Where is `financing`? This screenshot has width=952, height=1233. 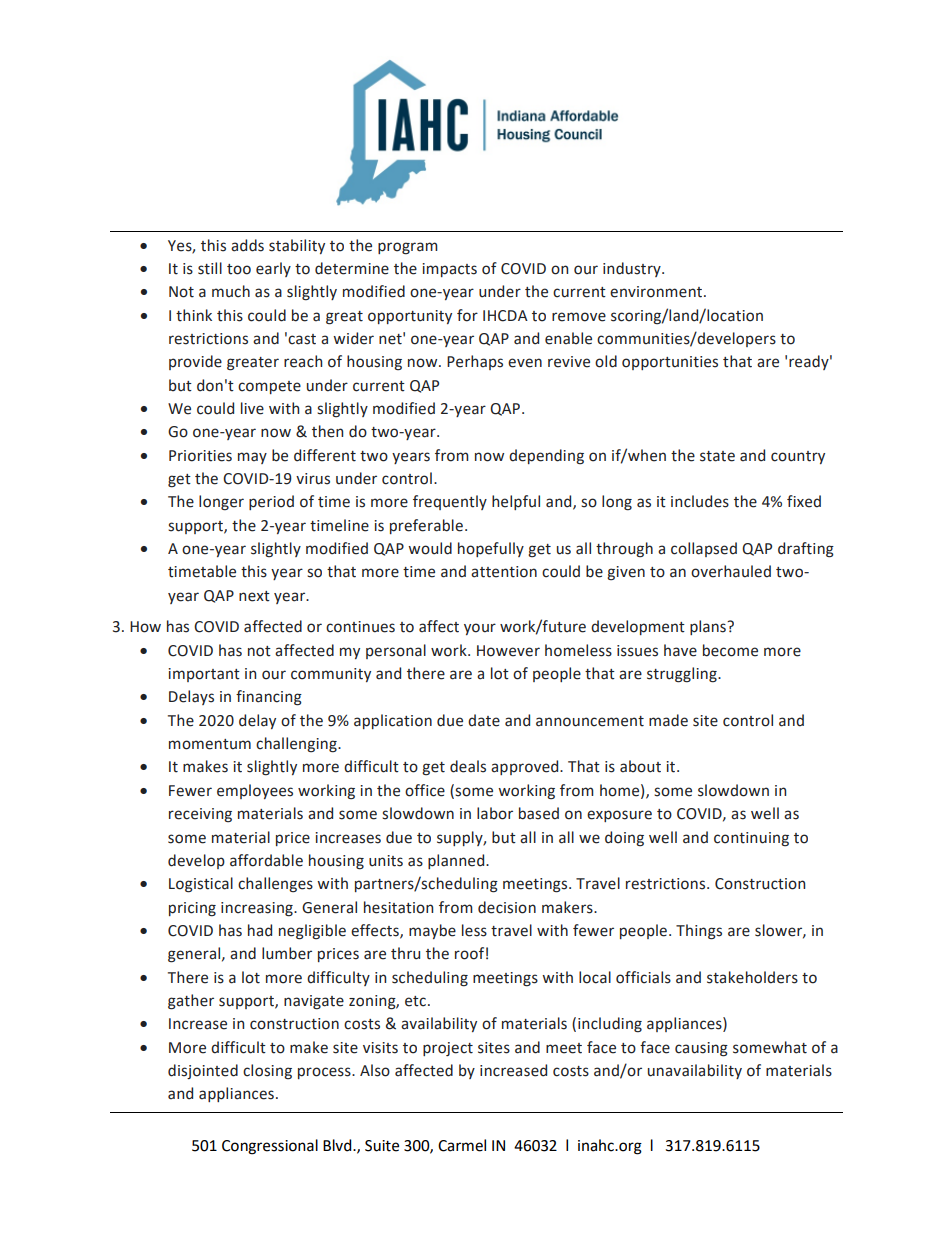
financing is located at coordinates (269, 698).
